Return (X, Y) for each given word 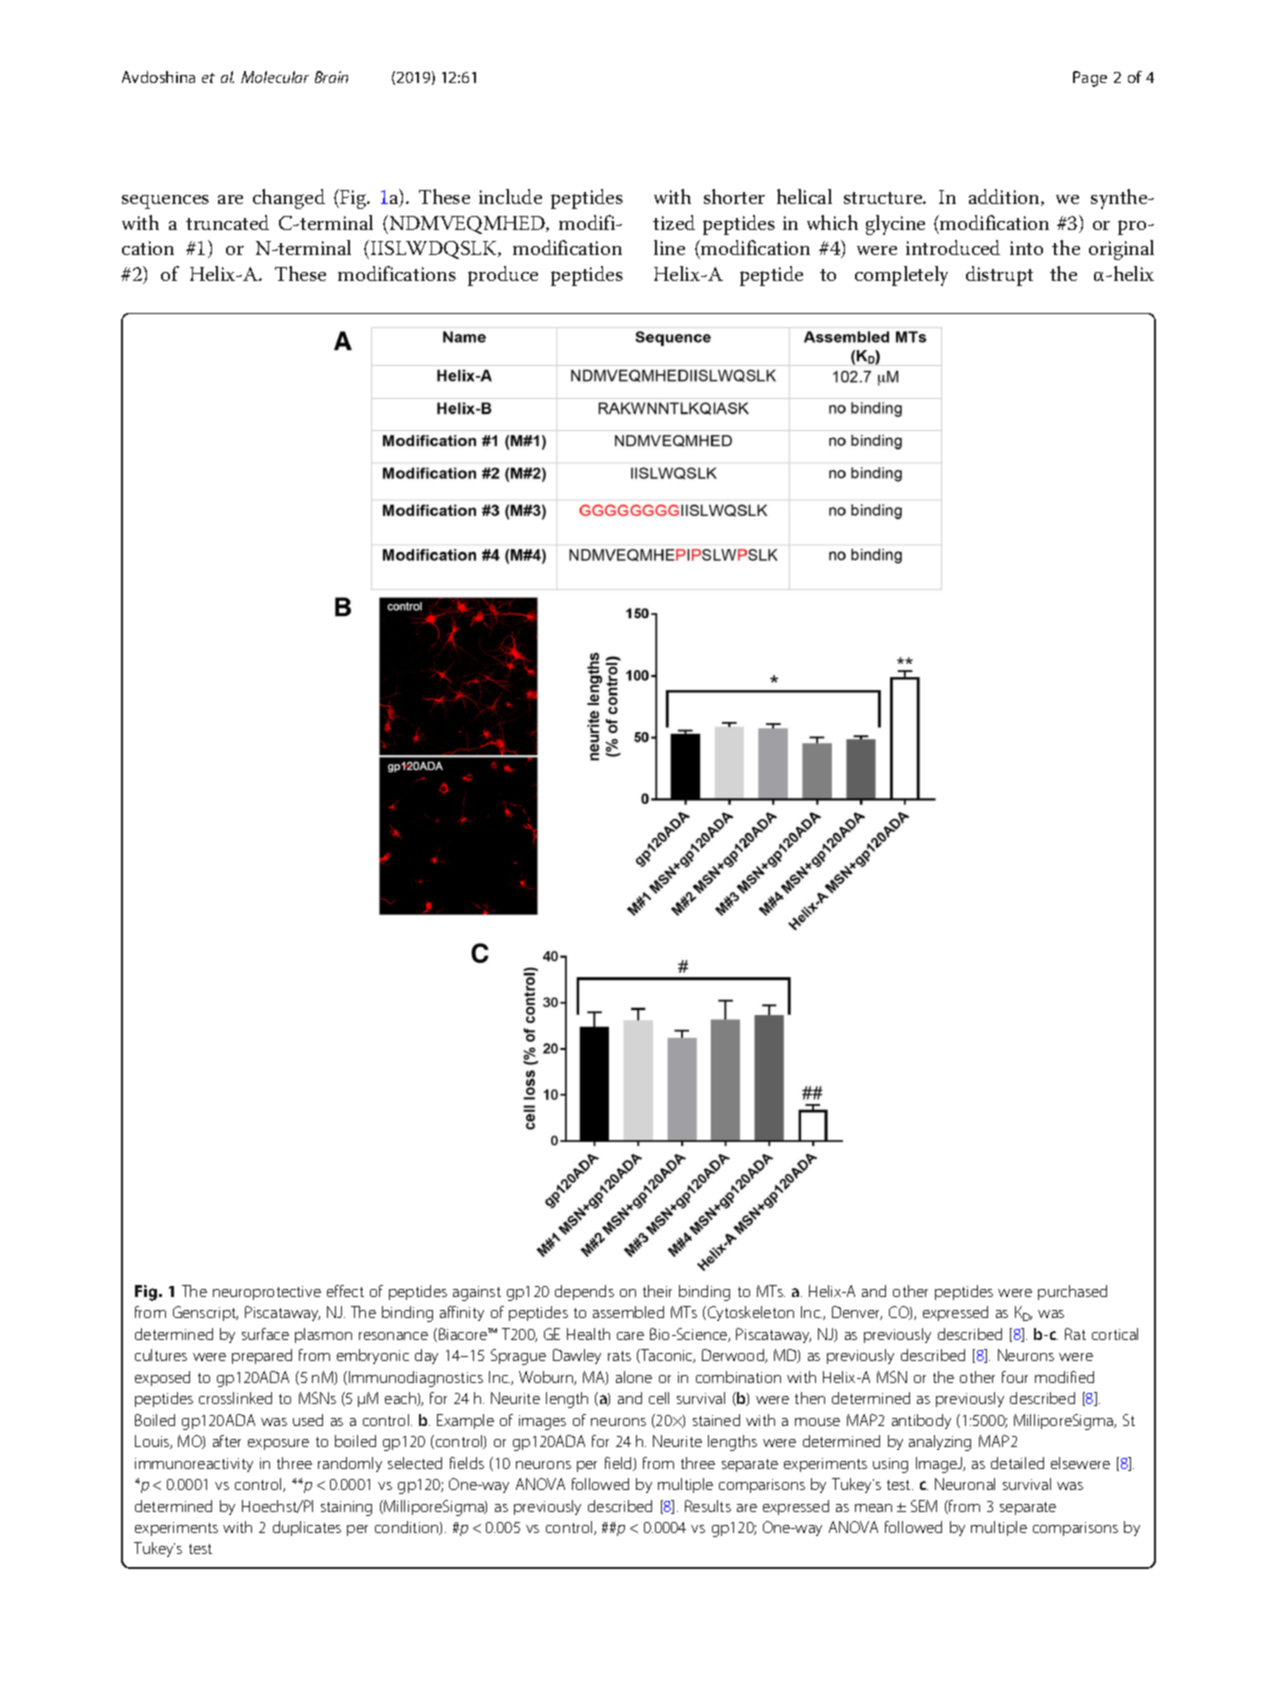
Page (1090, 79)
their (657, 1291)
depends (584, 1292)
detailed (1017, 1463)
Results (708, 1506)
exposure (278, 1444)
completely (901, 276)
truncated (227, 222)
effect (345, 1291)
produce (503, 276)
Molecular (275, 77)
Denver (857, 1313)
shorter (734, 196)
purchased (1072, 1292)
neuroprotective (267, 1293)
